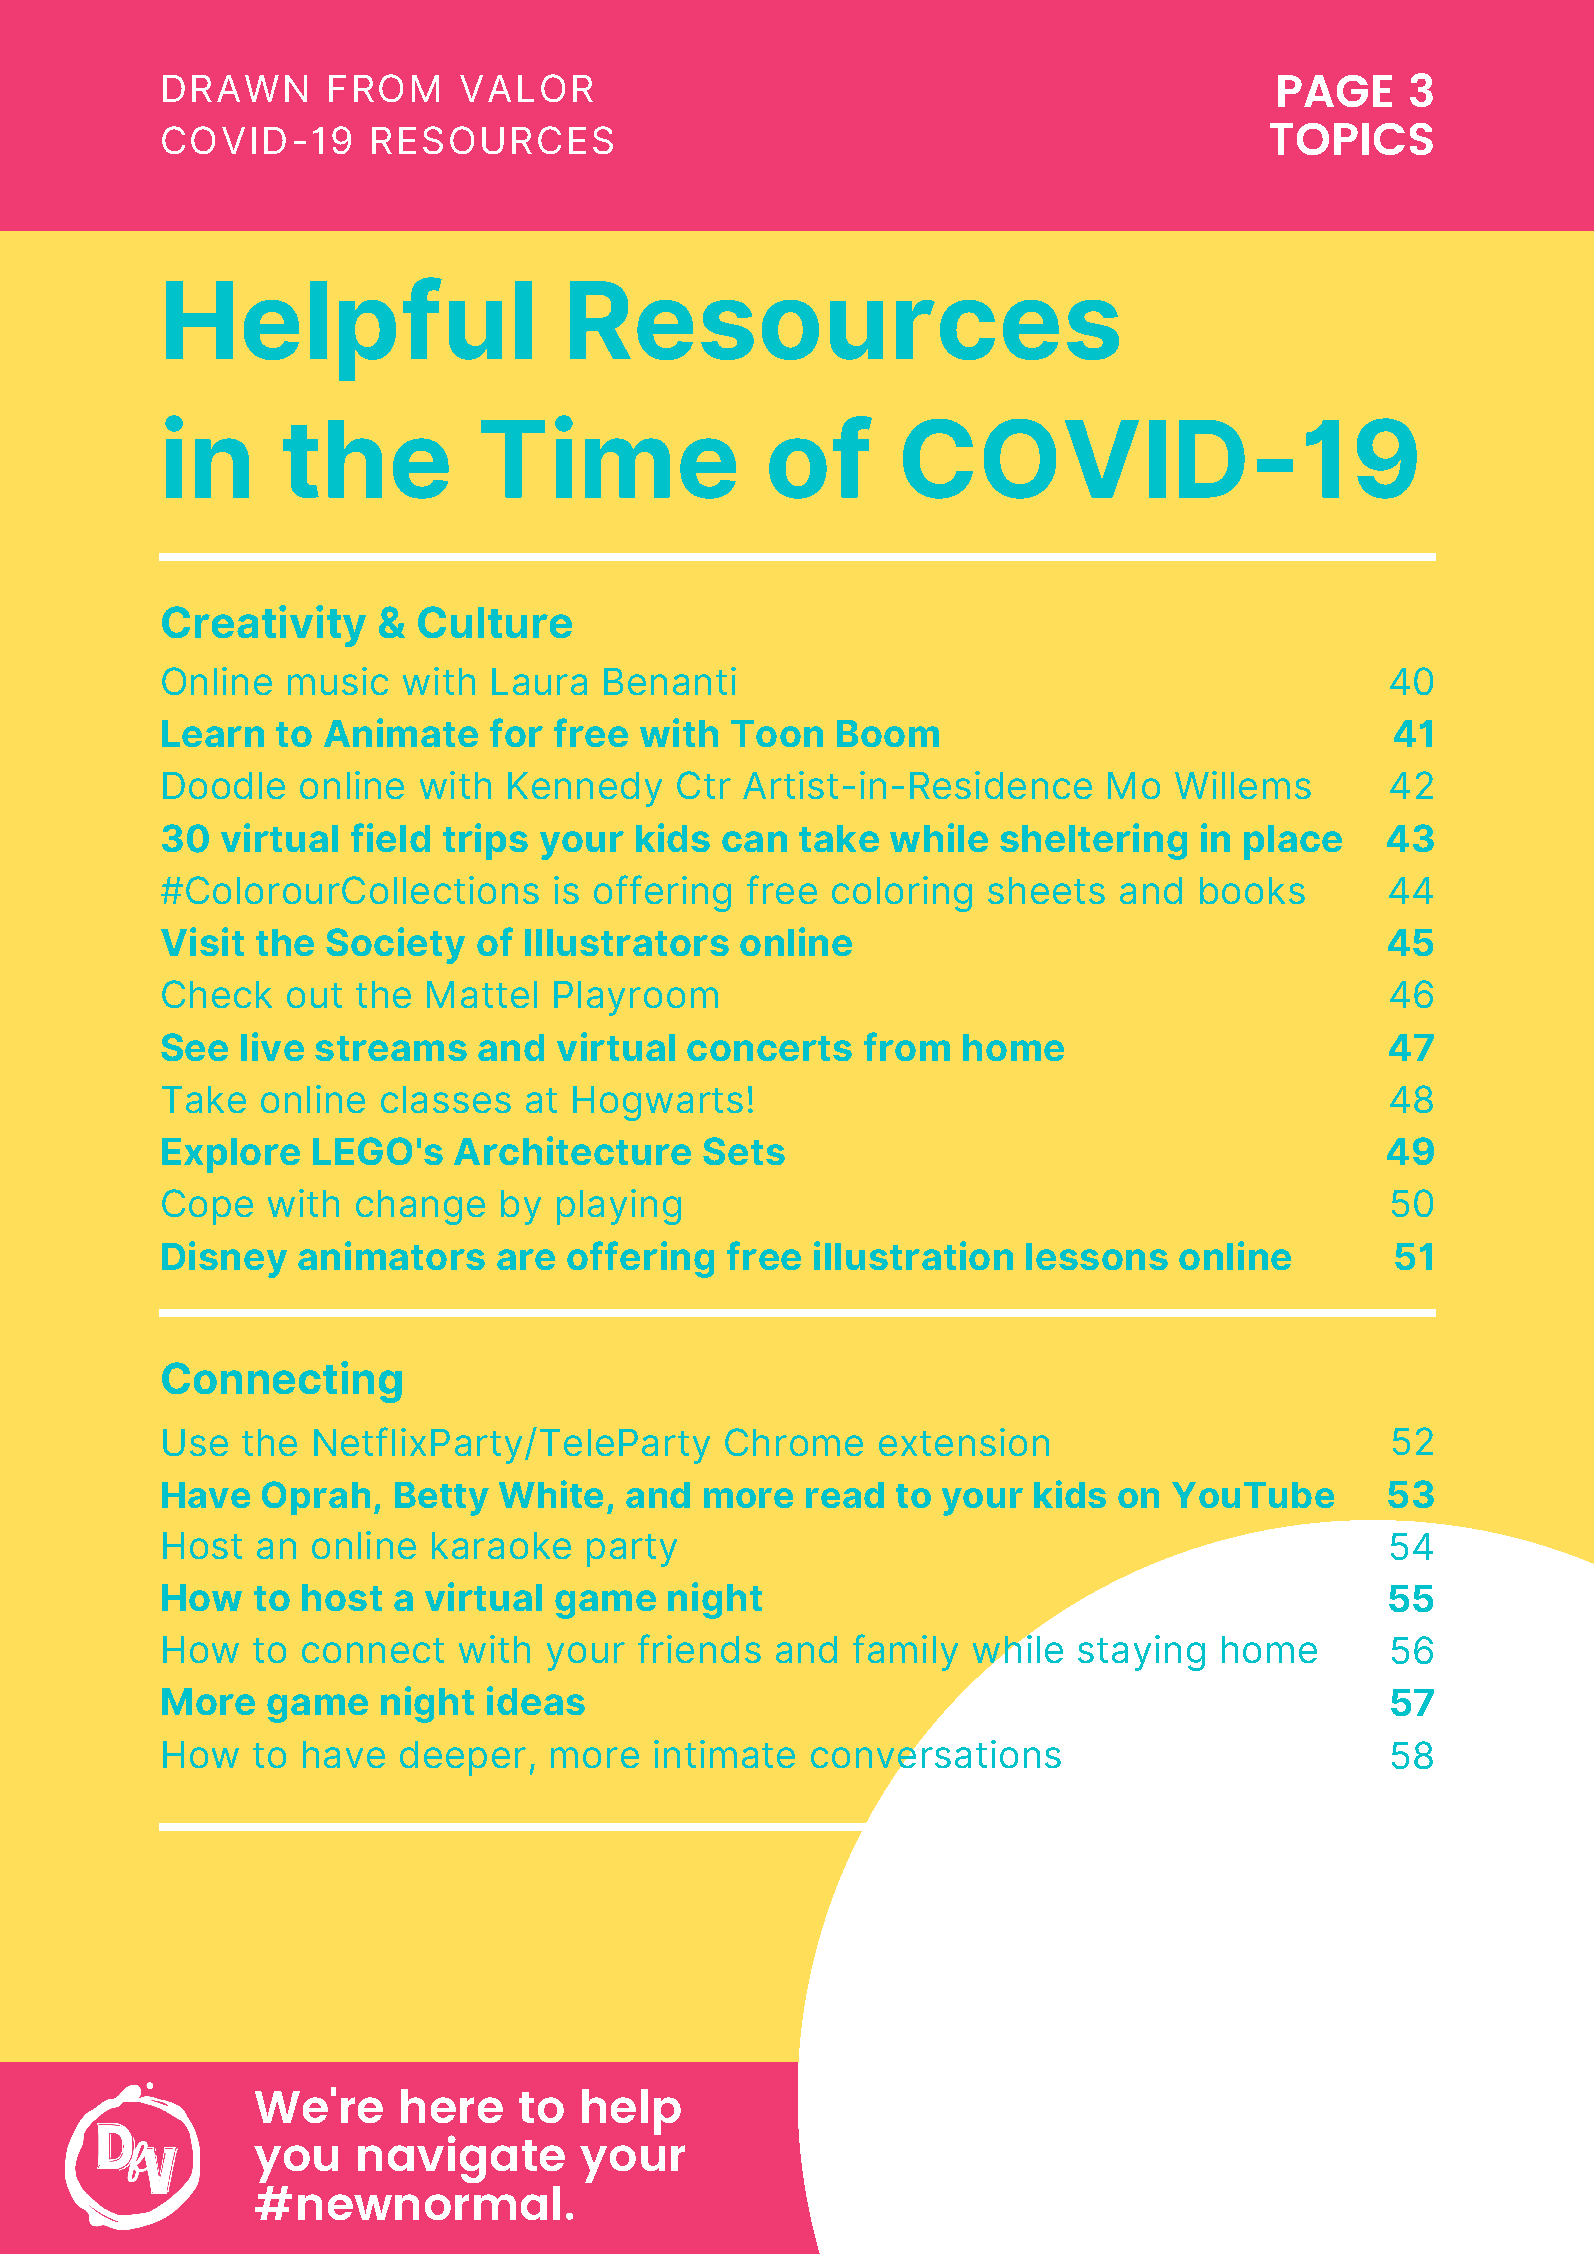 This screenshot has width=1594, height=2254. Describe the element at coordinates (754, 841) in the screenshot. I see `can` at that location.
